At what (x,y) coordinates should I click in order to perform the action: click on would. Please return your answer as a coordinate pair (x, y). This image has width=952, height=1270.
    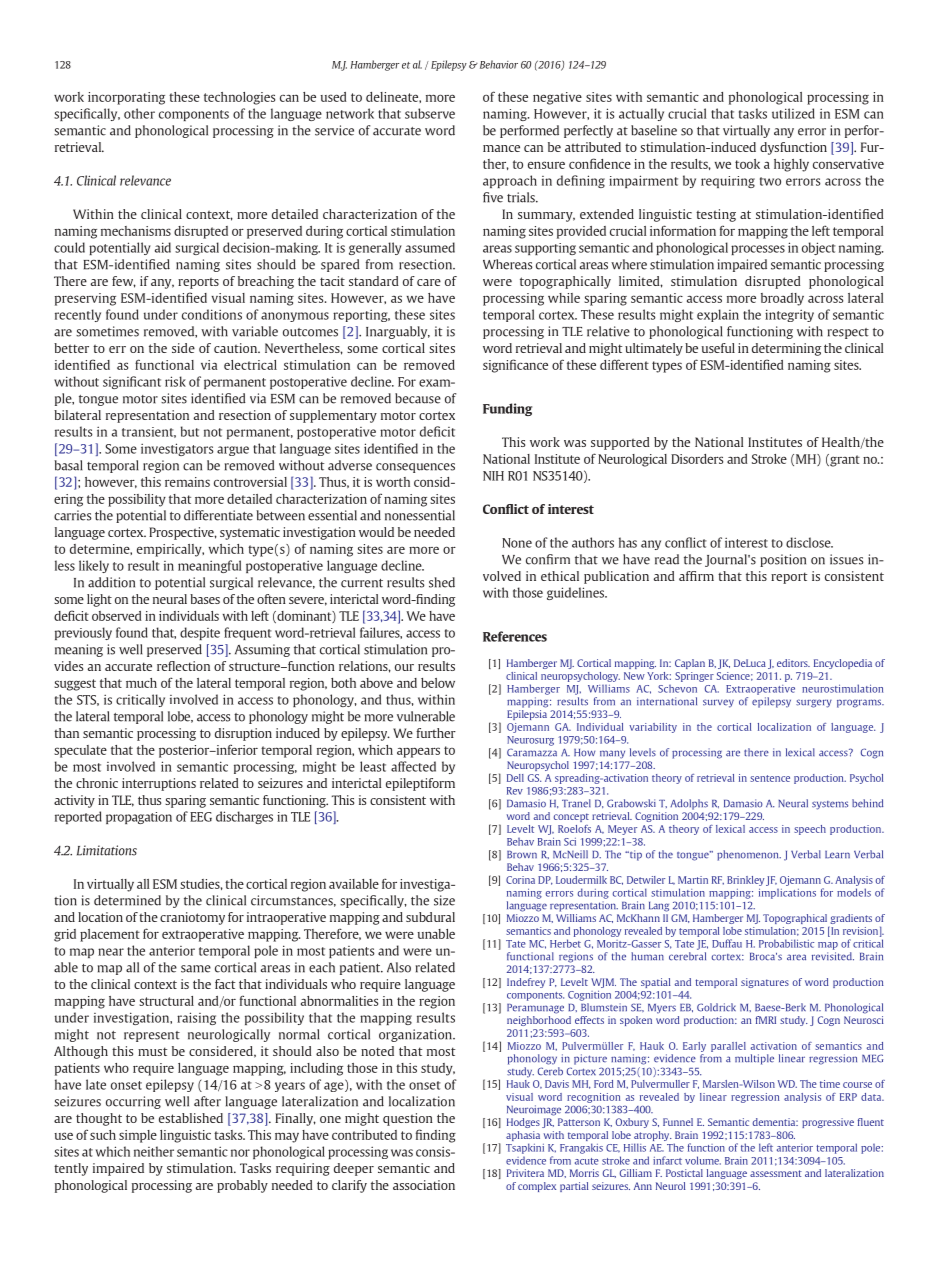
    Looking at the image, I should click on (376, 532).
